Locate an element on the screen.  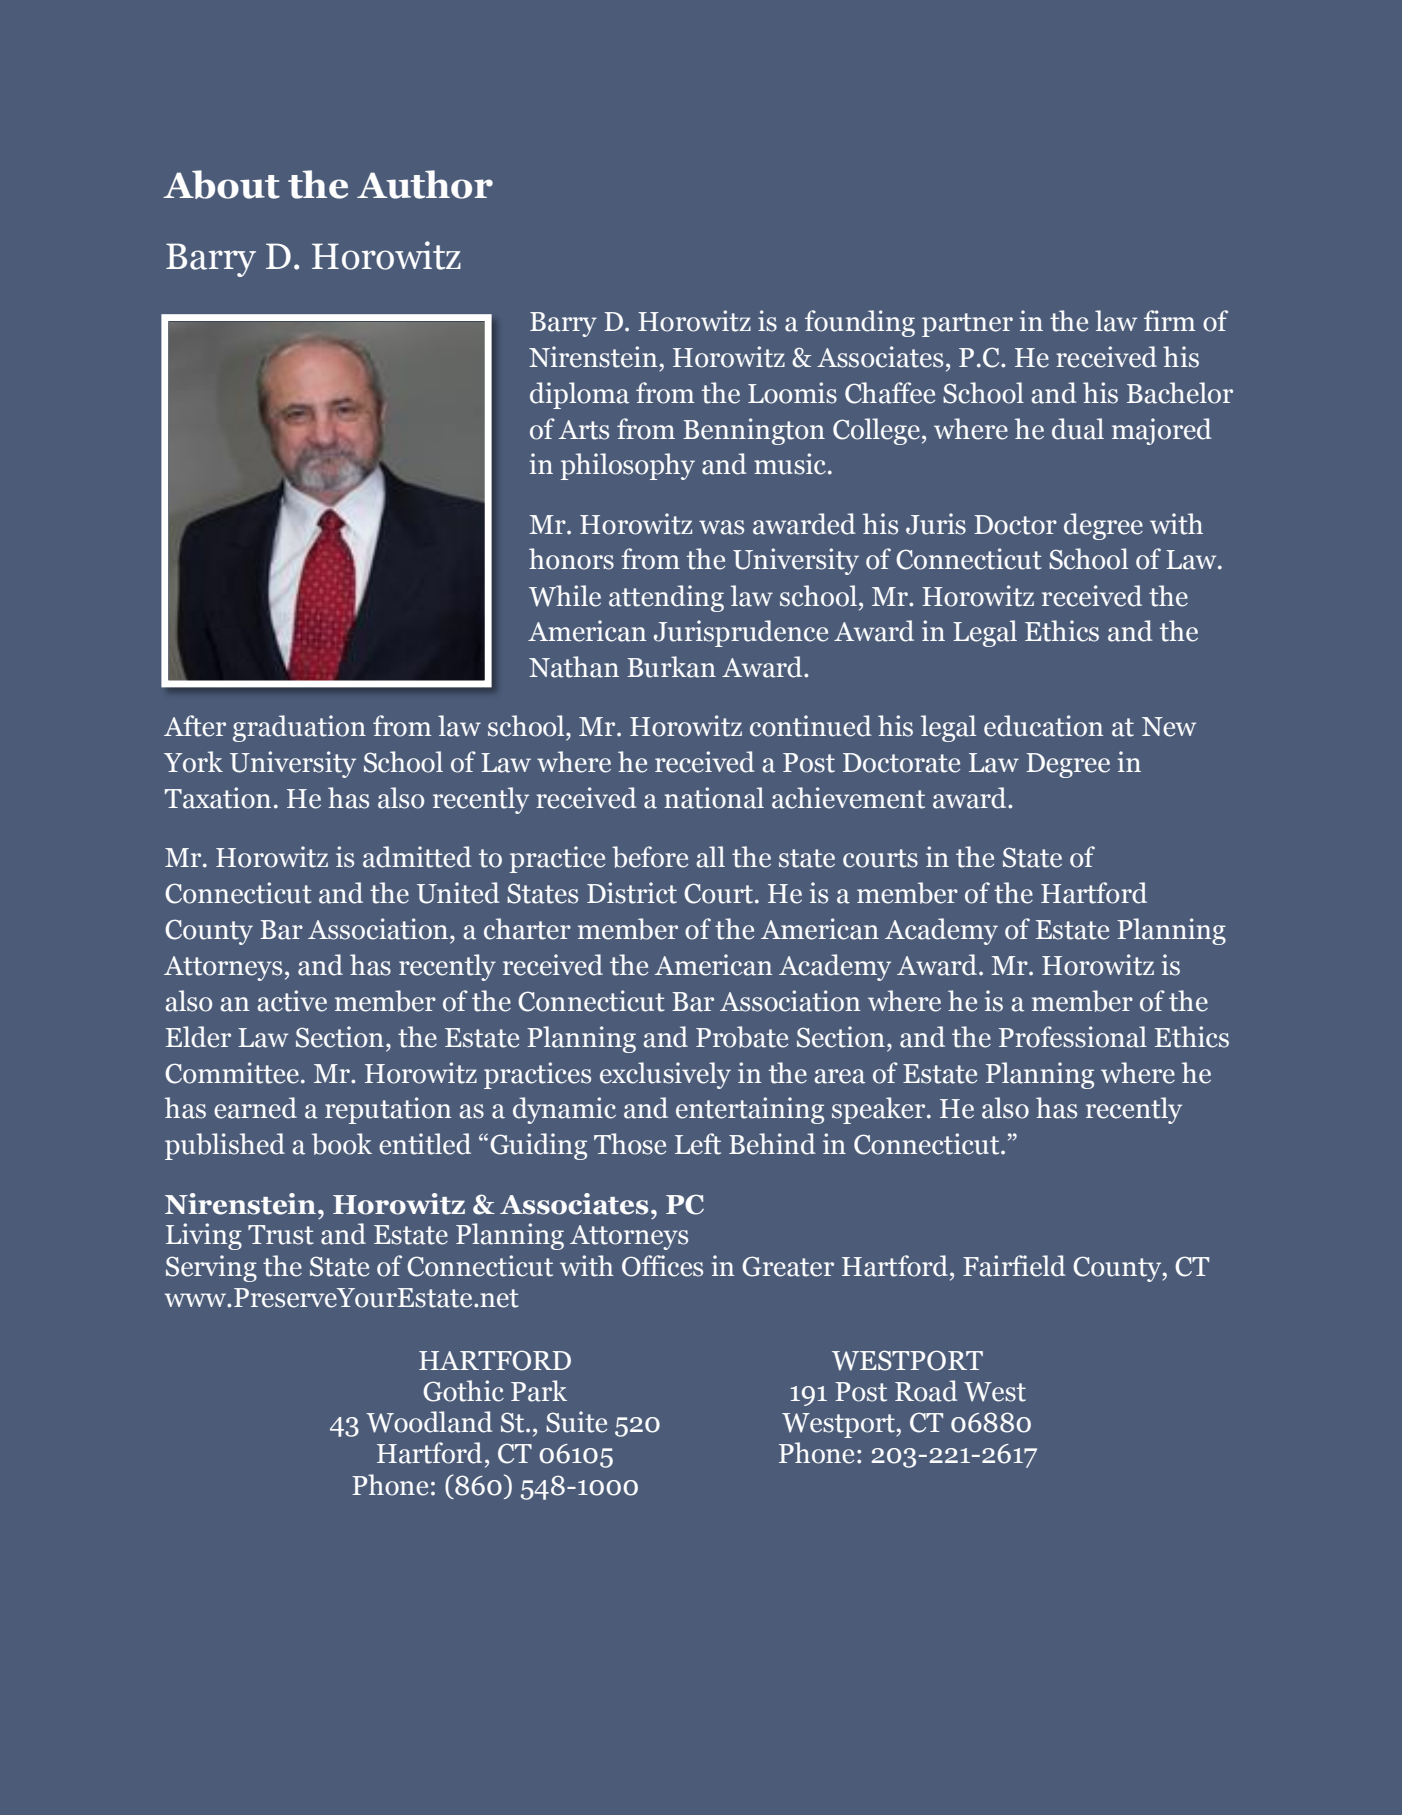
About is located at coordinates (221, 184).
